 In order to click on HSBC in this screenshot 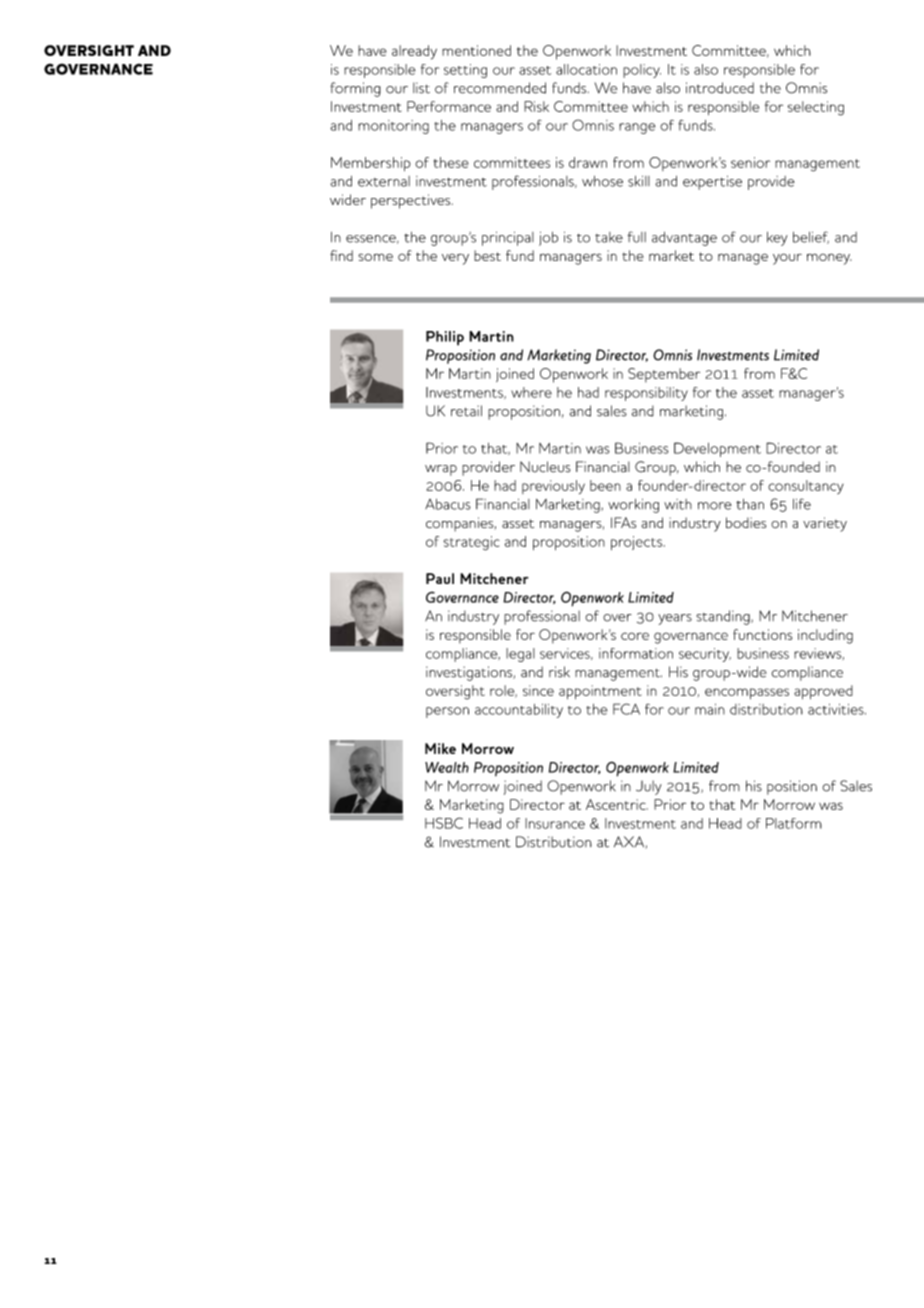, I will do `click(444, 823)`.
